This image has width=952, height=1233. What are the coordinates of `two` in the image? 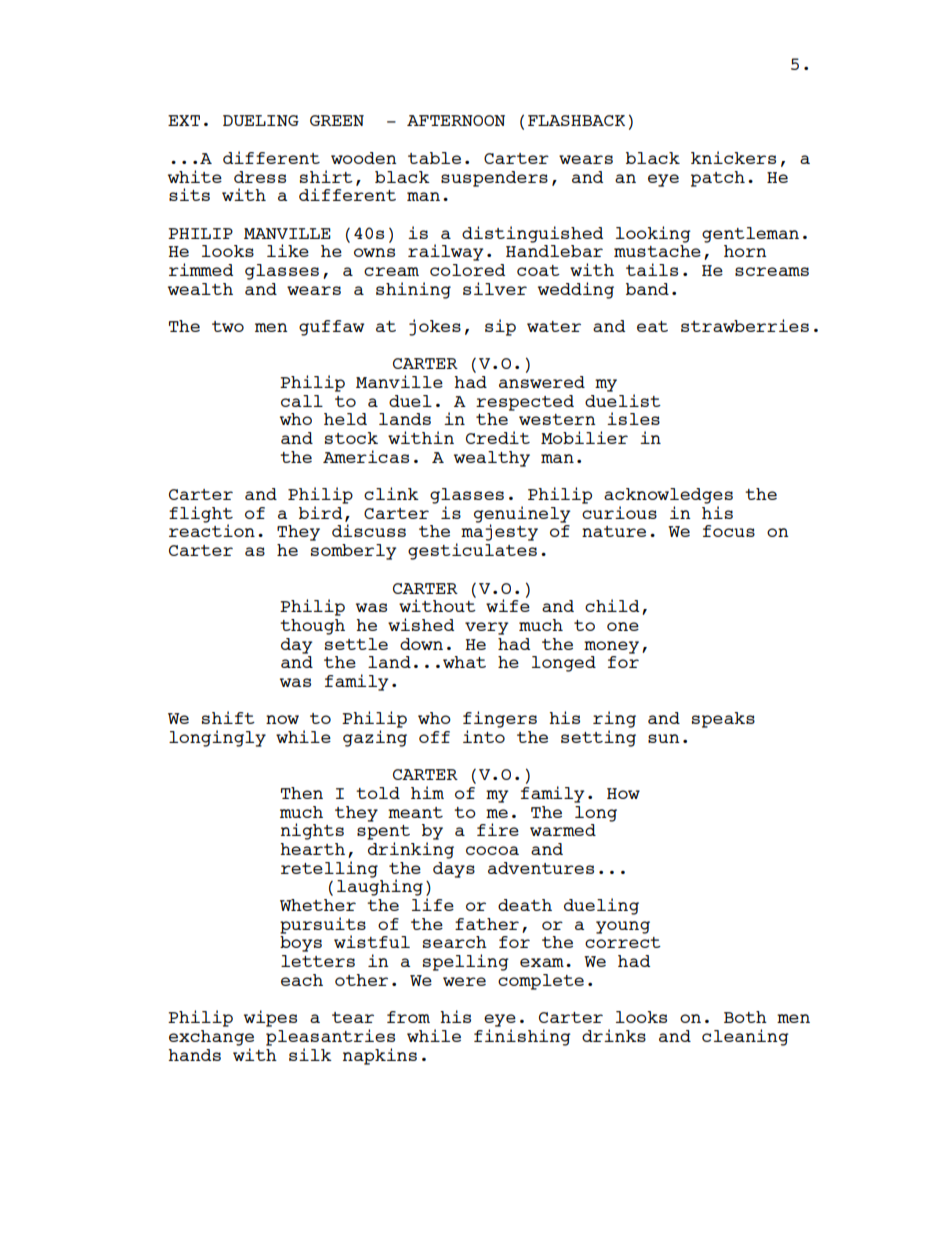 It's located at (228, 326).
